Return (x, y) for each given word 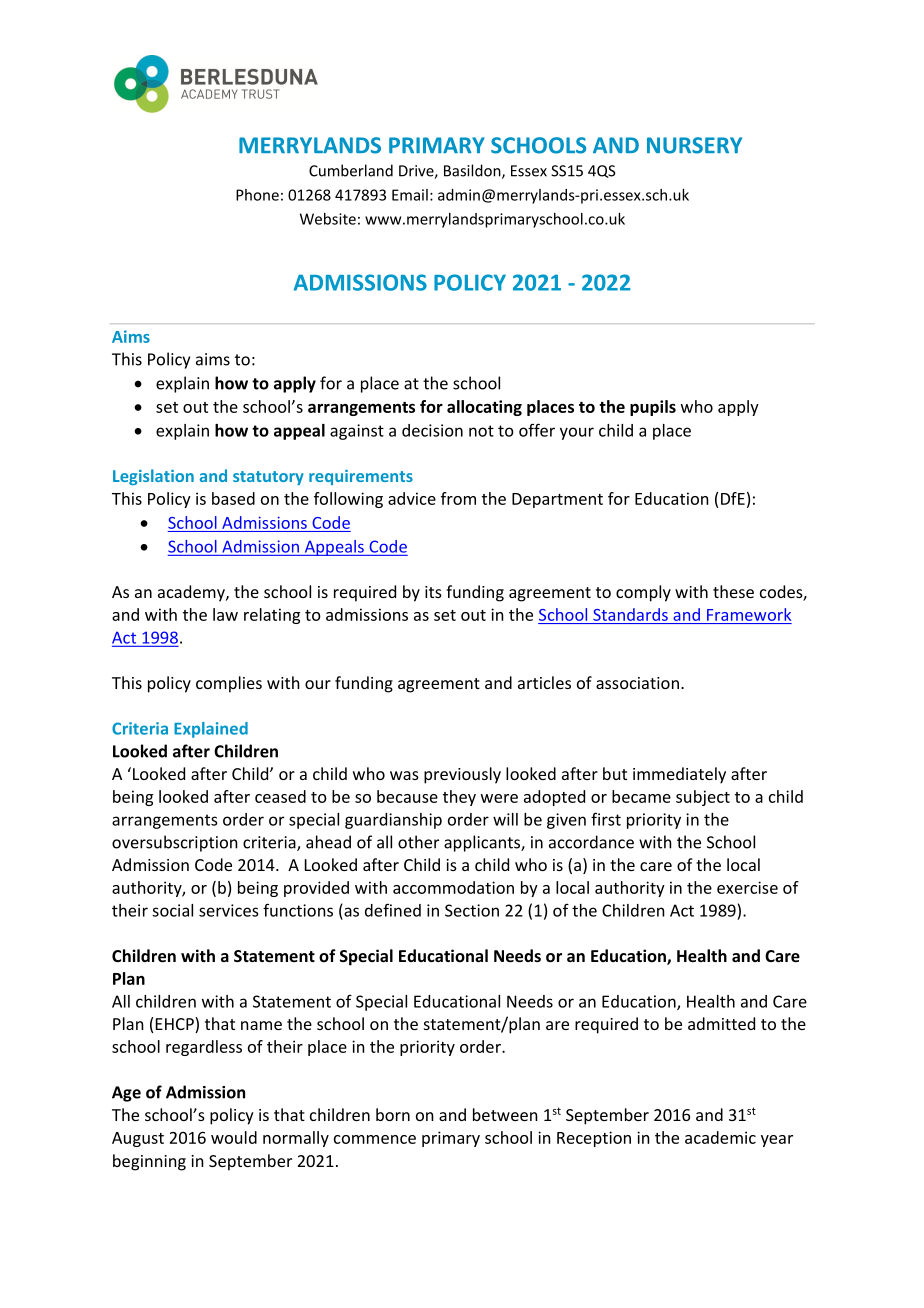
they (459, 798)
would (234, 1137)
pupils (653, 408)
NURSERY (694, 145)
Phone (257, 195)
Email (410, 195)
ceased (280, 796)
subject (703, 798)
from (458, 498)
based (233, 498)
